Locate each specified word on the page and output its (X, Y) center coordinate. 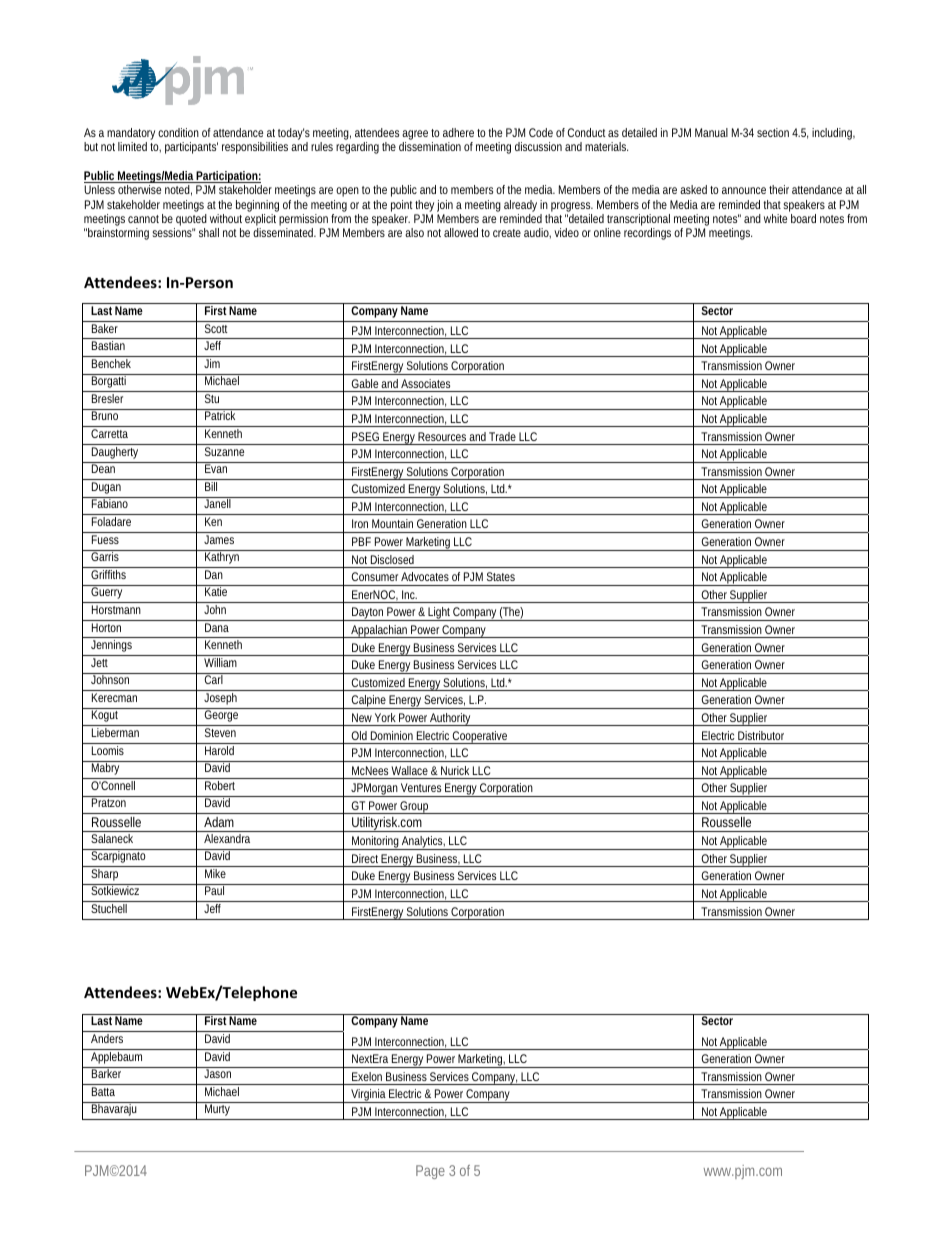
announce (744, 190)
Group (415, 807)
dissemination (430, 146)
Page (430, 1172)
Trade (502, 436)
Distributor (761, 735)
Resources (442, 436)
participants (191, 148)
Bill (211, 486)
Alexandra (227, 838)
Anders (107, 1038)
